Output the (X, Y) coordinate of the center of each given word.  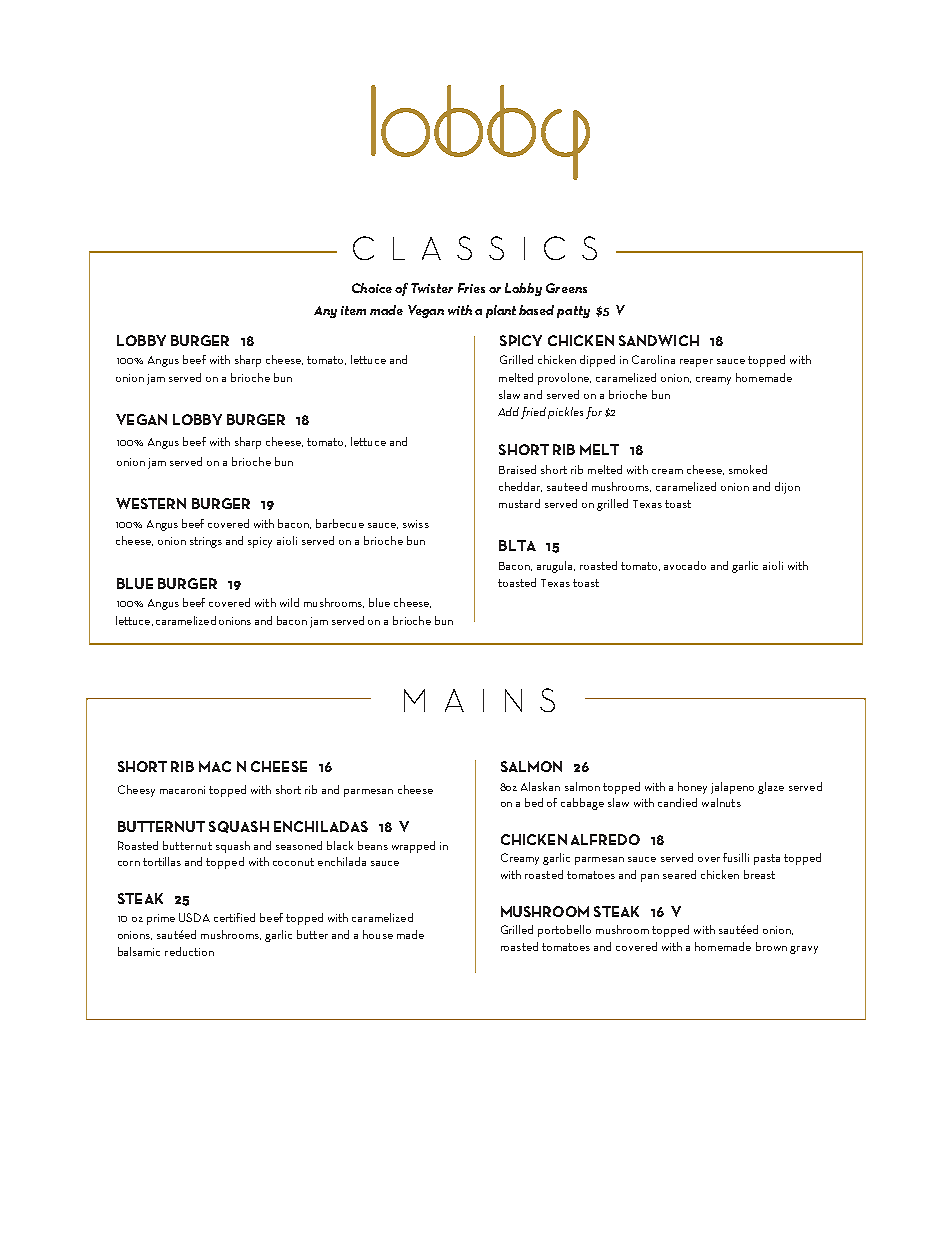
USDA (194, 917)
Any (325, 312)
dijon (787, 488)
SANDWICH (659, 340)
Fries (471, 288)
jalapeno (732, 788)
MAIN (463, 700)
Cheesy (136, 791)
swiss (416, 524)
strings (206, 542)
